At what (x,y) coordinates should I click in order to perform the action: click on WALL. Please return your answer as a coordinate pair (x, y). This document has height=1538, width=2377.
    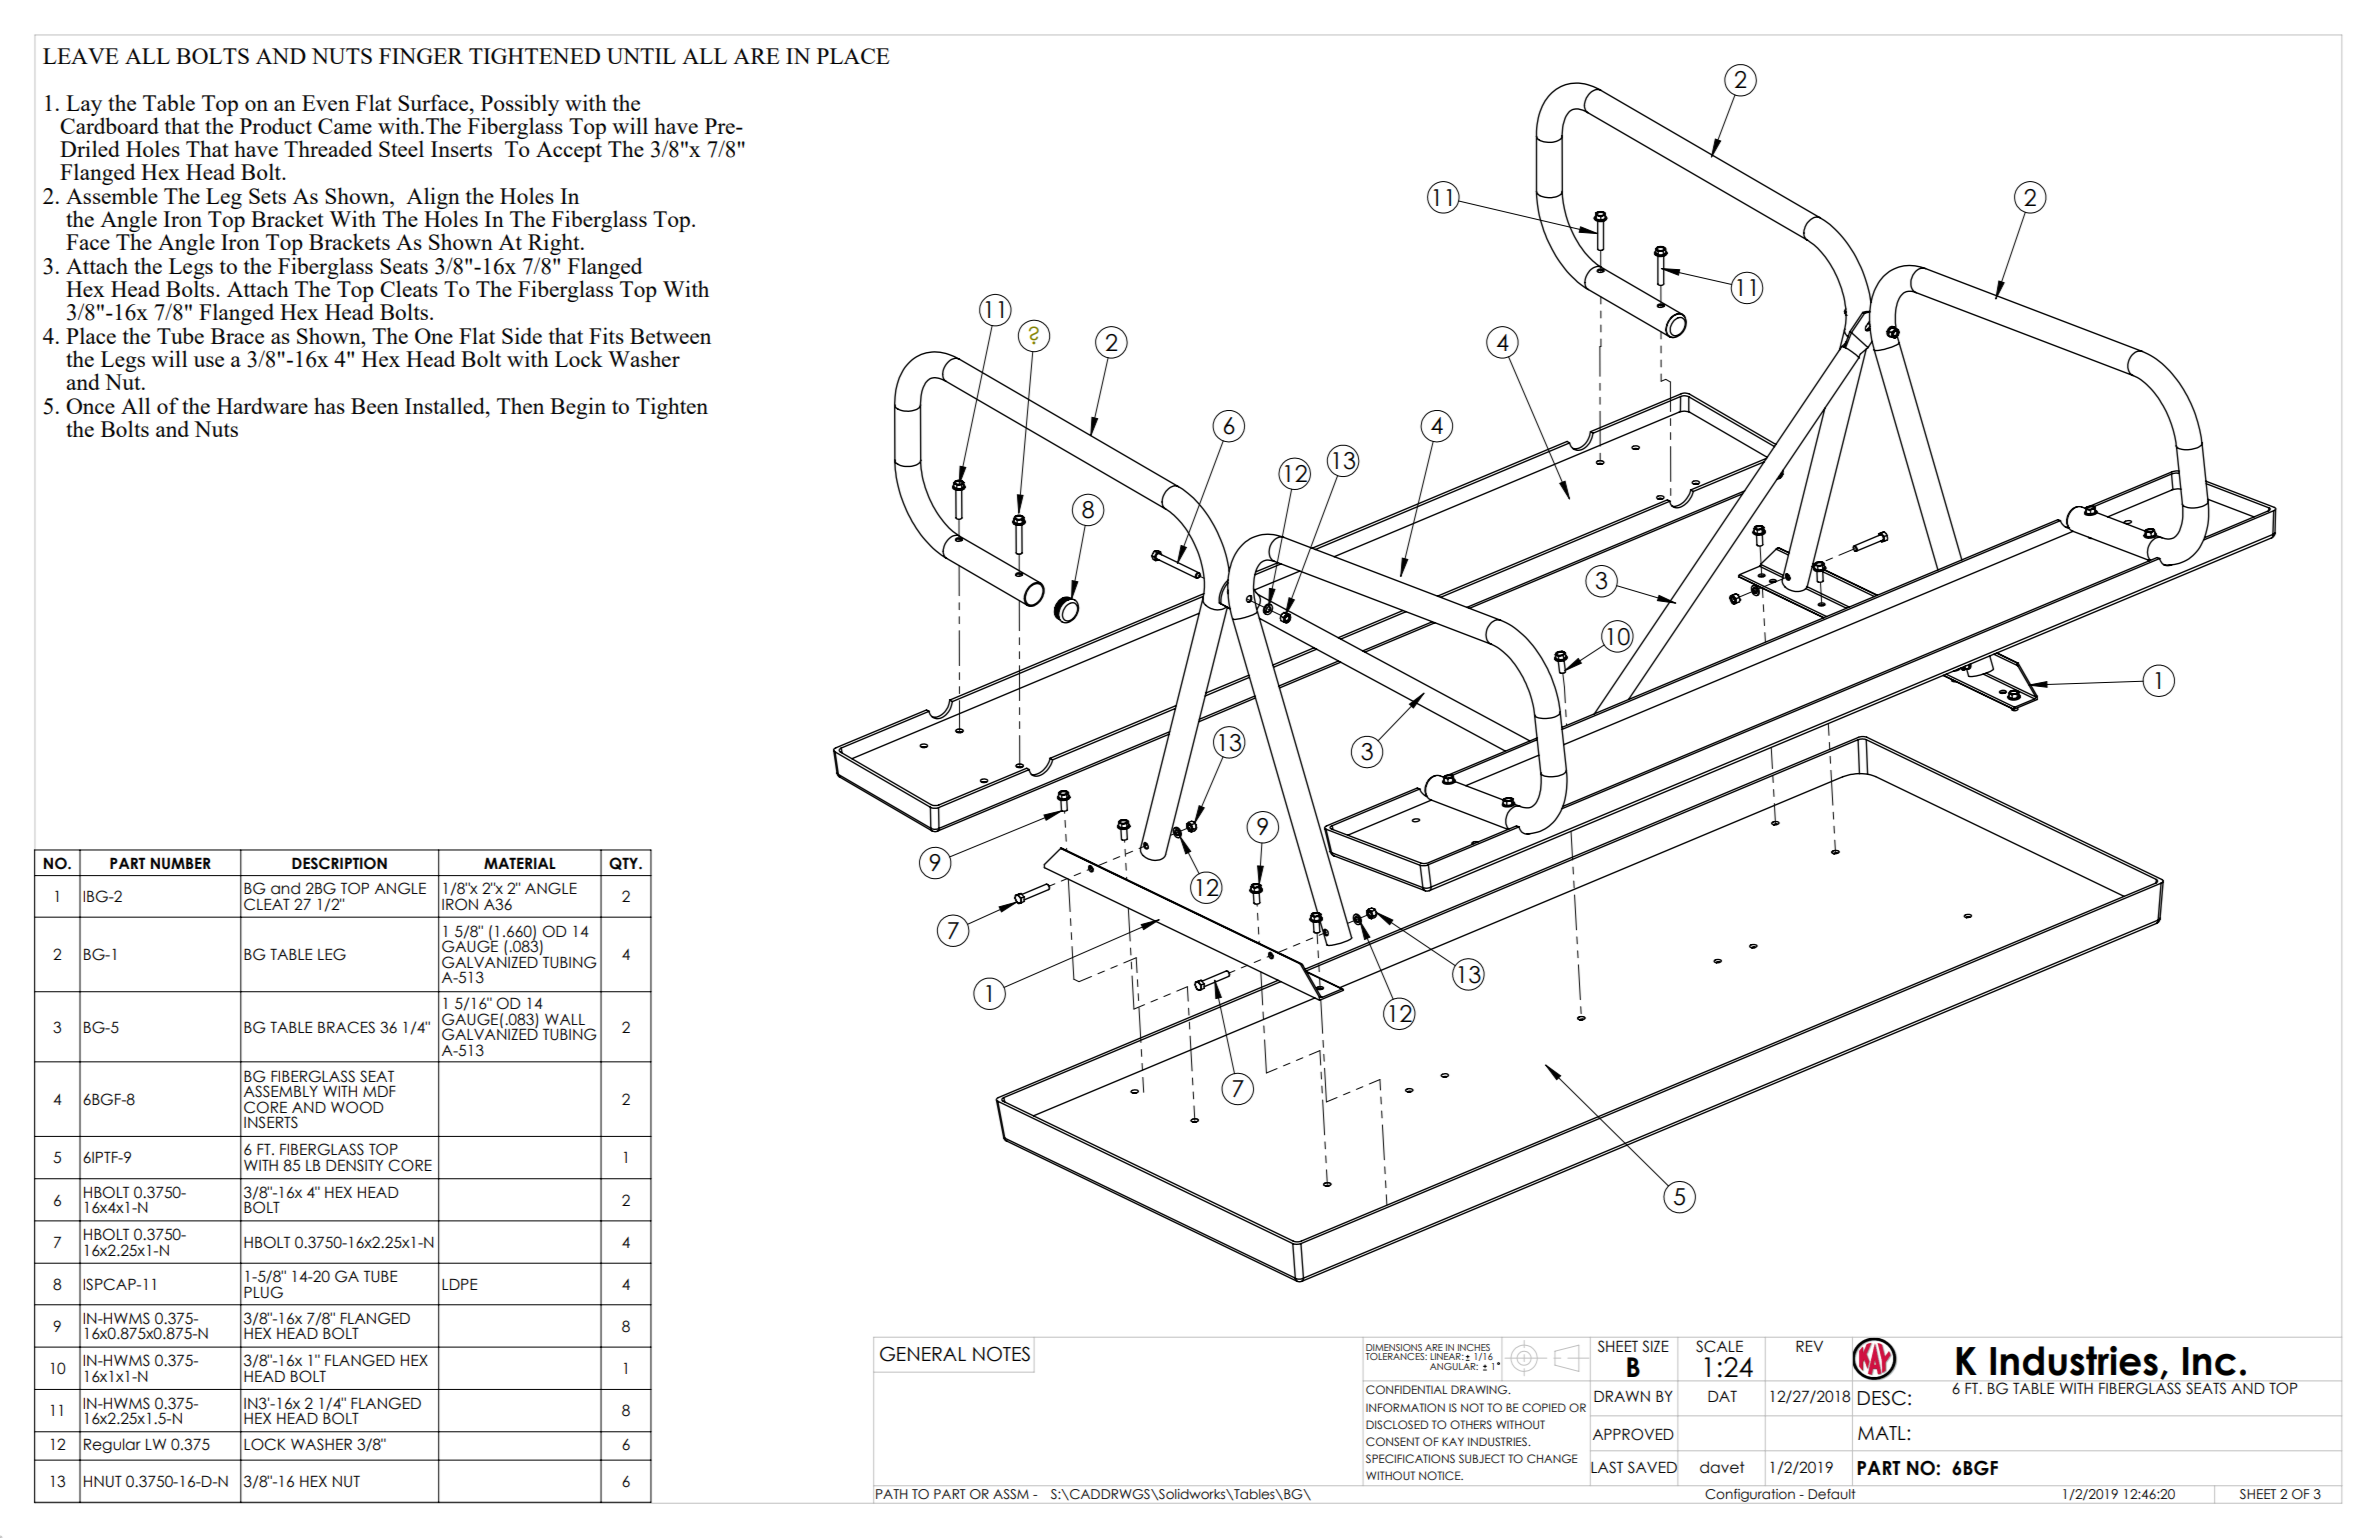
    Looking at the image, I should click on (565, 1019).
